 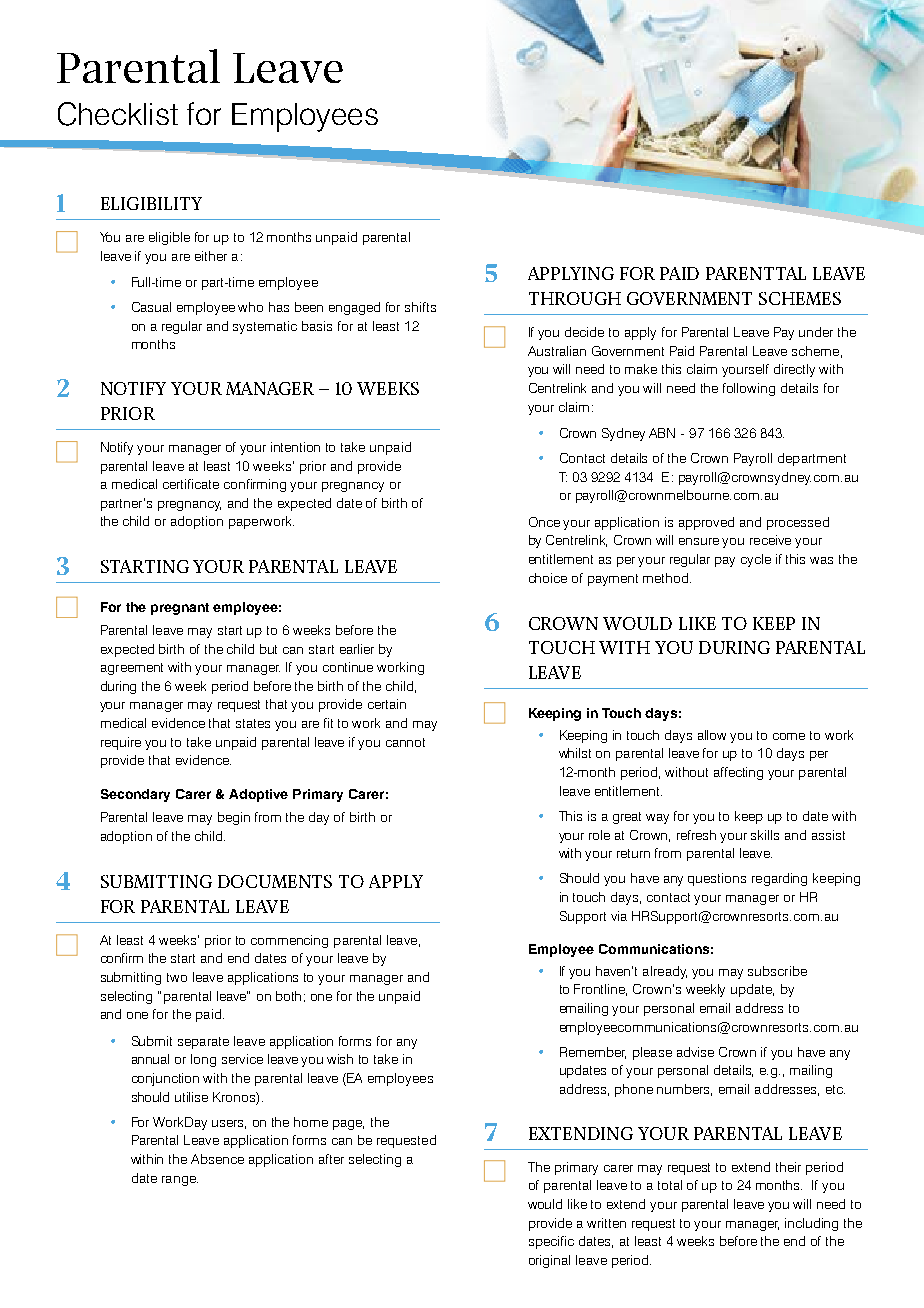 What do you see at coordinates (420, 307) in the screenshot?
I see `shifts` at bounding box center [420, 307].
